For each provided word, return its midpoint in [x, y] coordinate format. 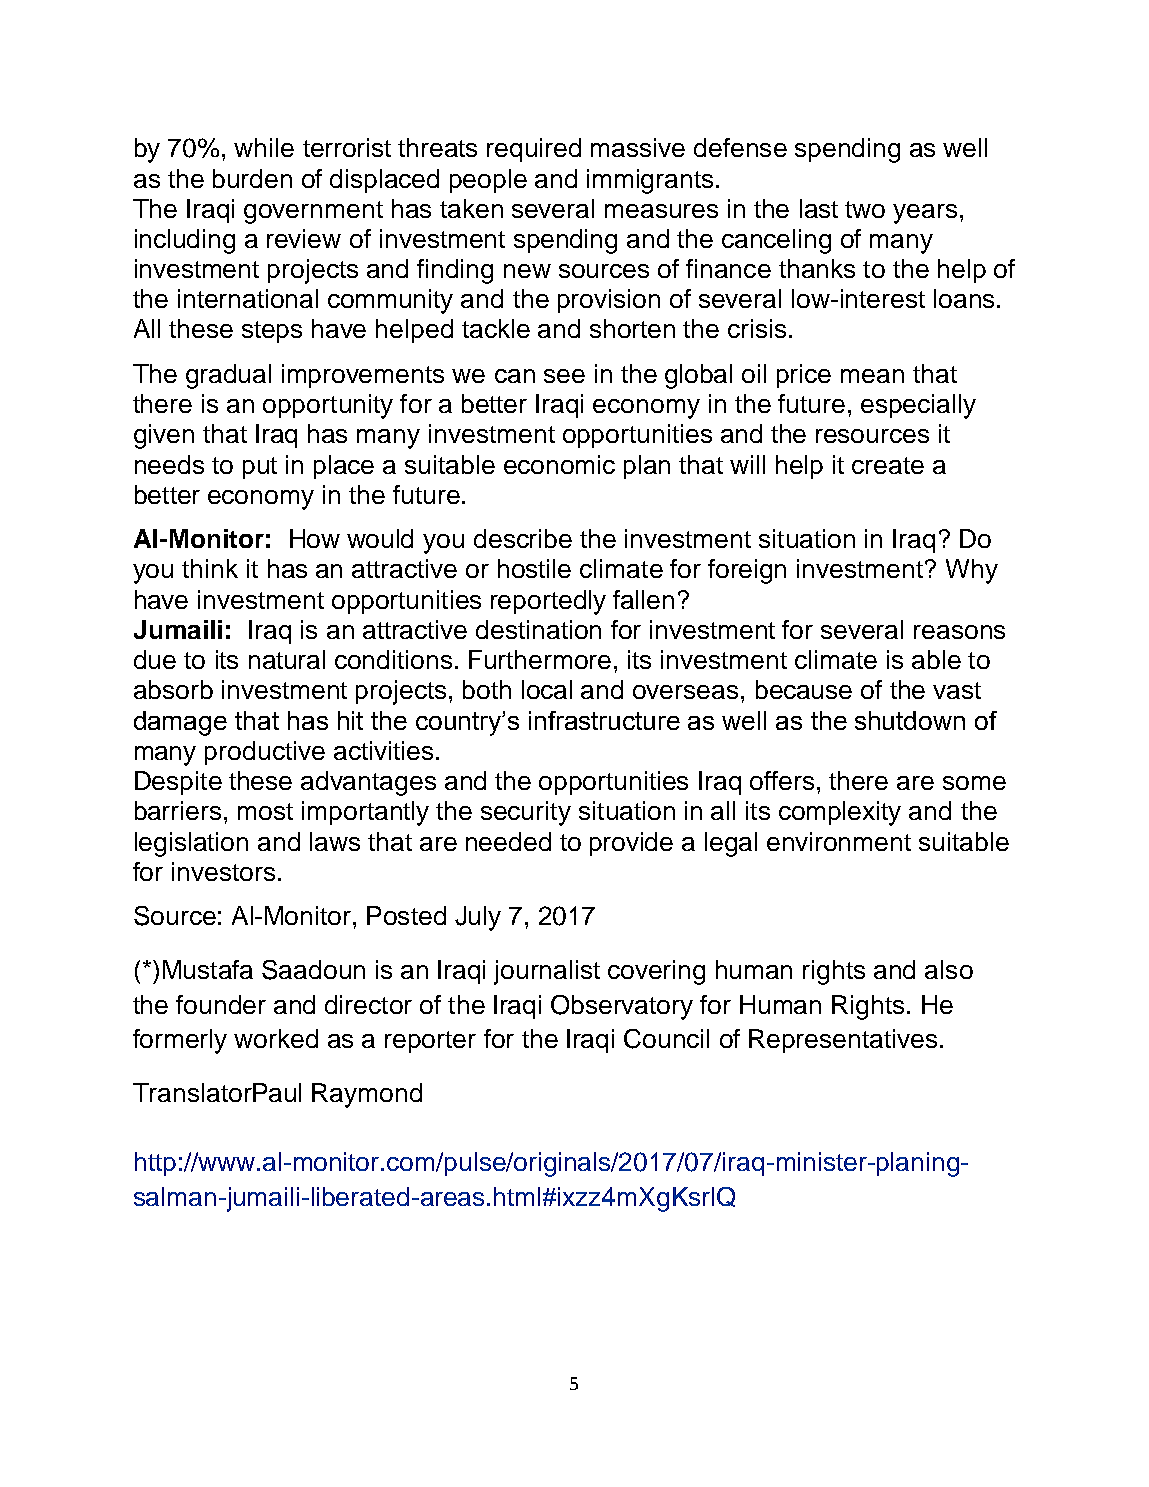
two [865, 209]
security [526, 813]
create [888, 465]
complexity [840, 813]
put [260, 468]
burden [252, 178]
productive [265, 753]
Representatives [843, 1041]
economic [559, 464]
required [534, 150]
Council [666, 1039]
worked [276, 1038]
